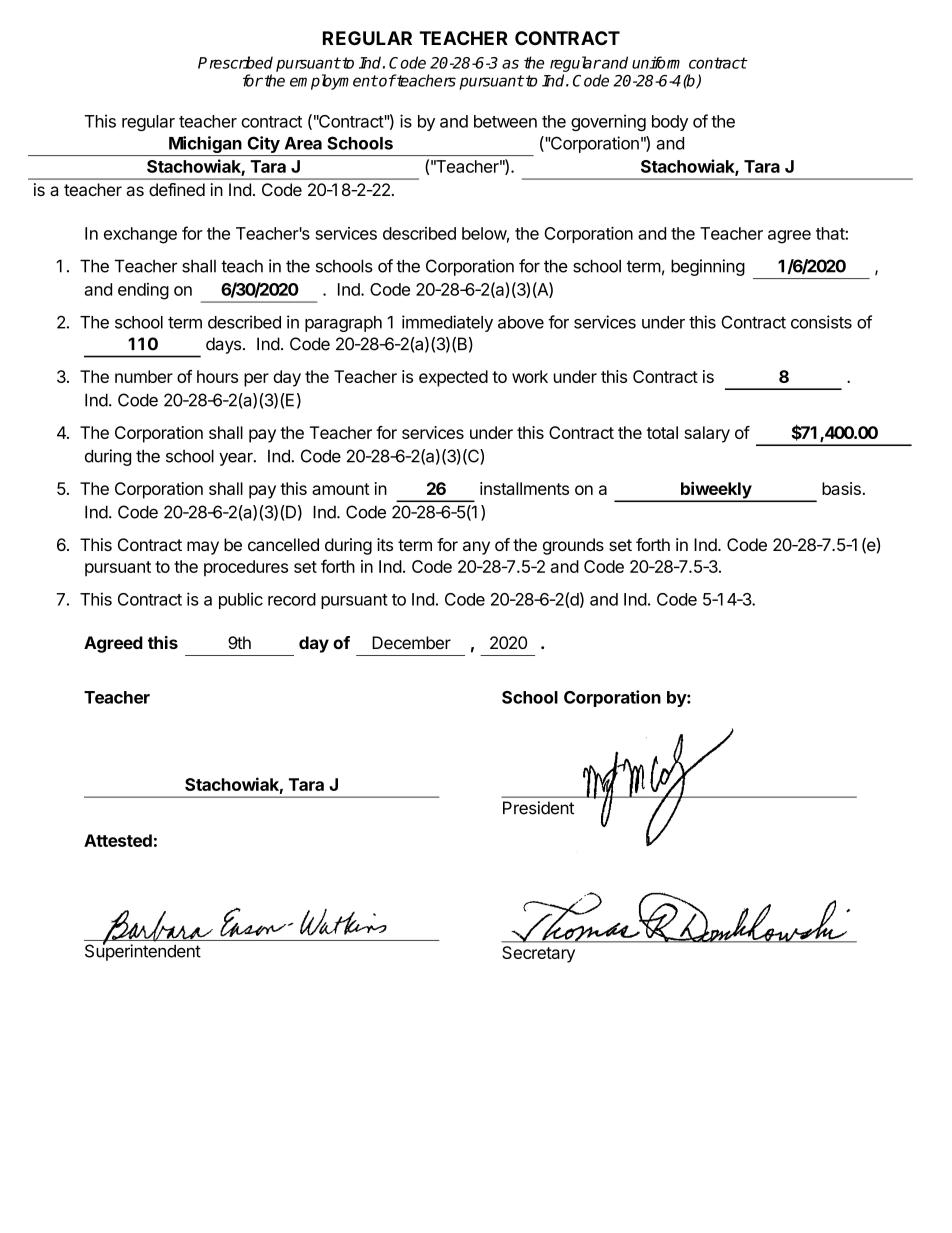  Describe the element at coordinates (118, 840) in the page. I see `Attested` at that location.
